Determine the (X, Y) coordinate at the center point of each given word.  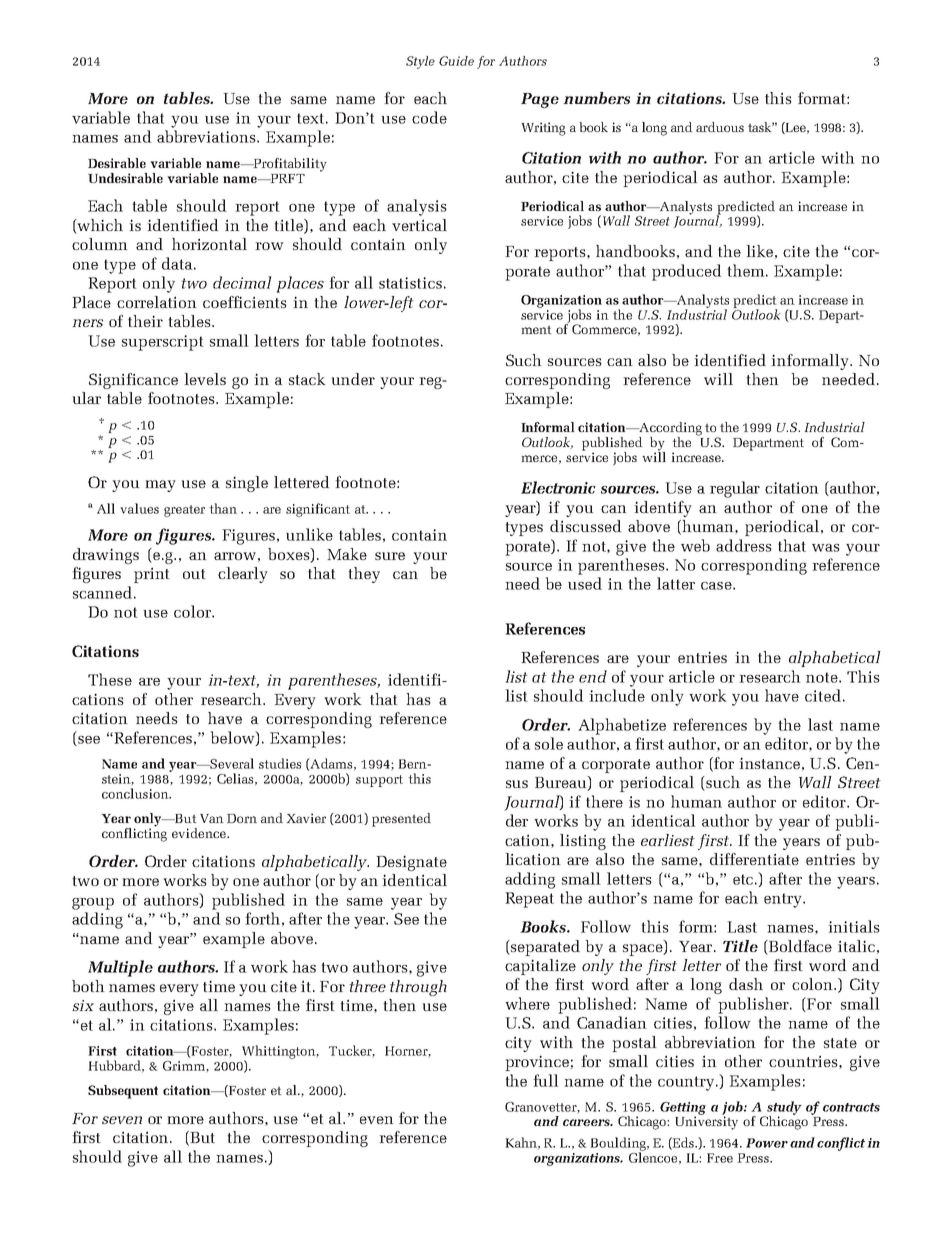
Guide (456, 61)
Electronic (558, 487)
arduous (720, 127)
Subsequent (123, 1092)
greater (184, 511)
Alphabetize (622, 726)
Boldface (799, 946)
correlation (157, 302)
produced (687, 272)
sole (549, 743)
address (744, 545)
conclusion (136, 793)
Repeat (529, 900)
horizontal (209, 244)
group (93, 904)
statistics (410, 283)
